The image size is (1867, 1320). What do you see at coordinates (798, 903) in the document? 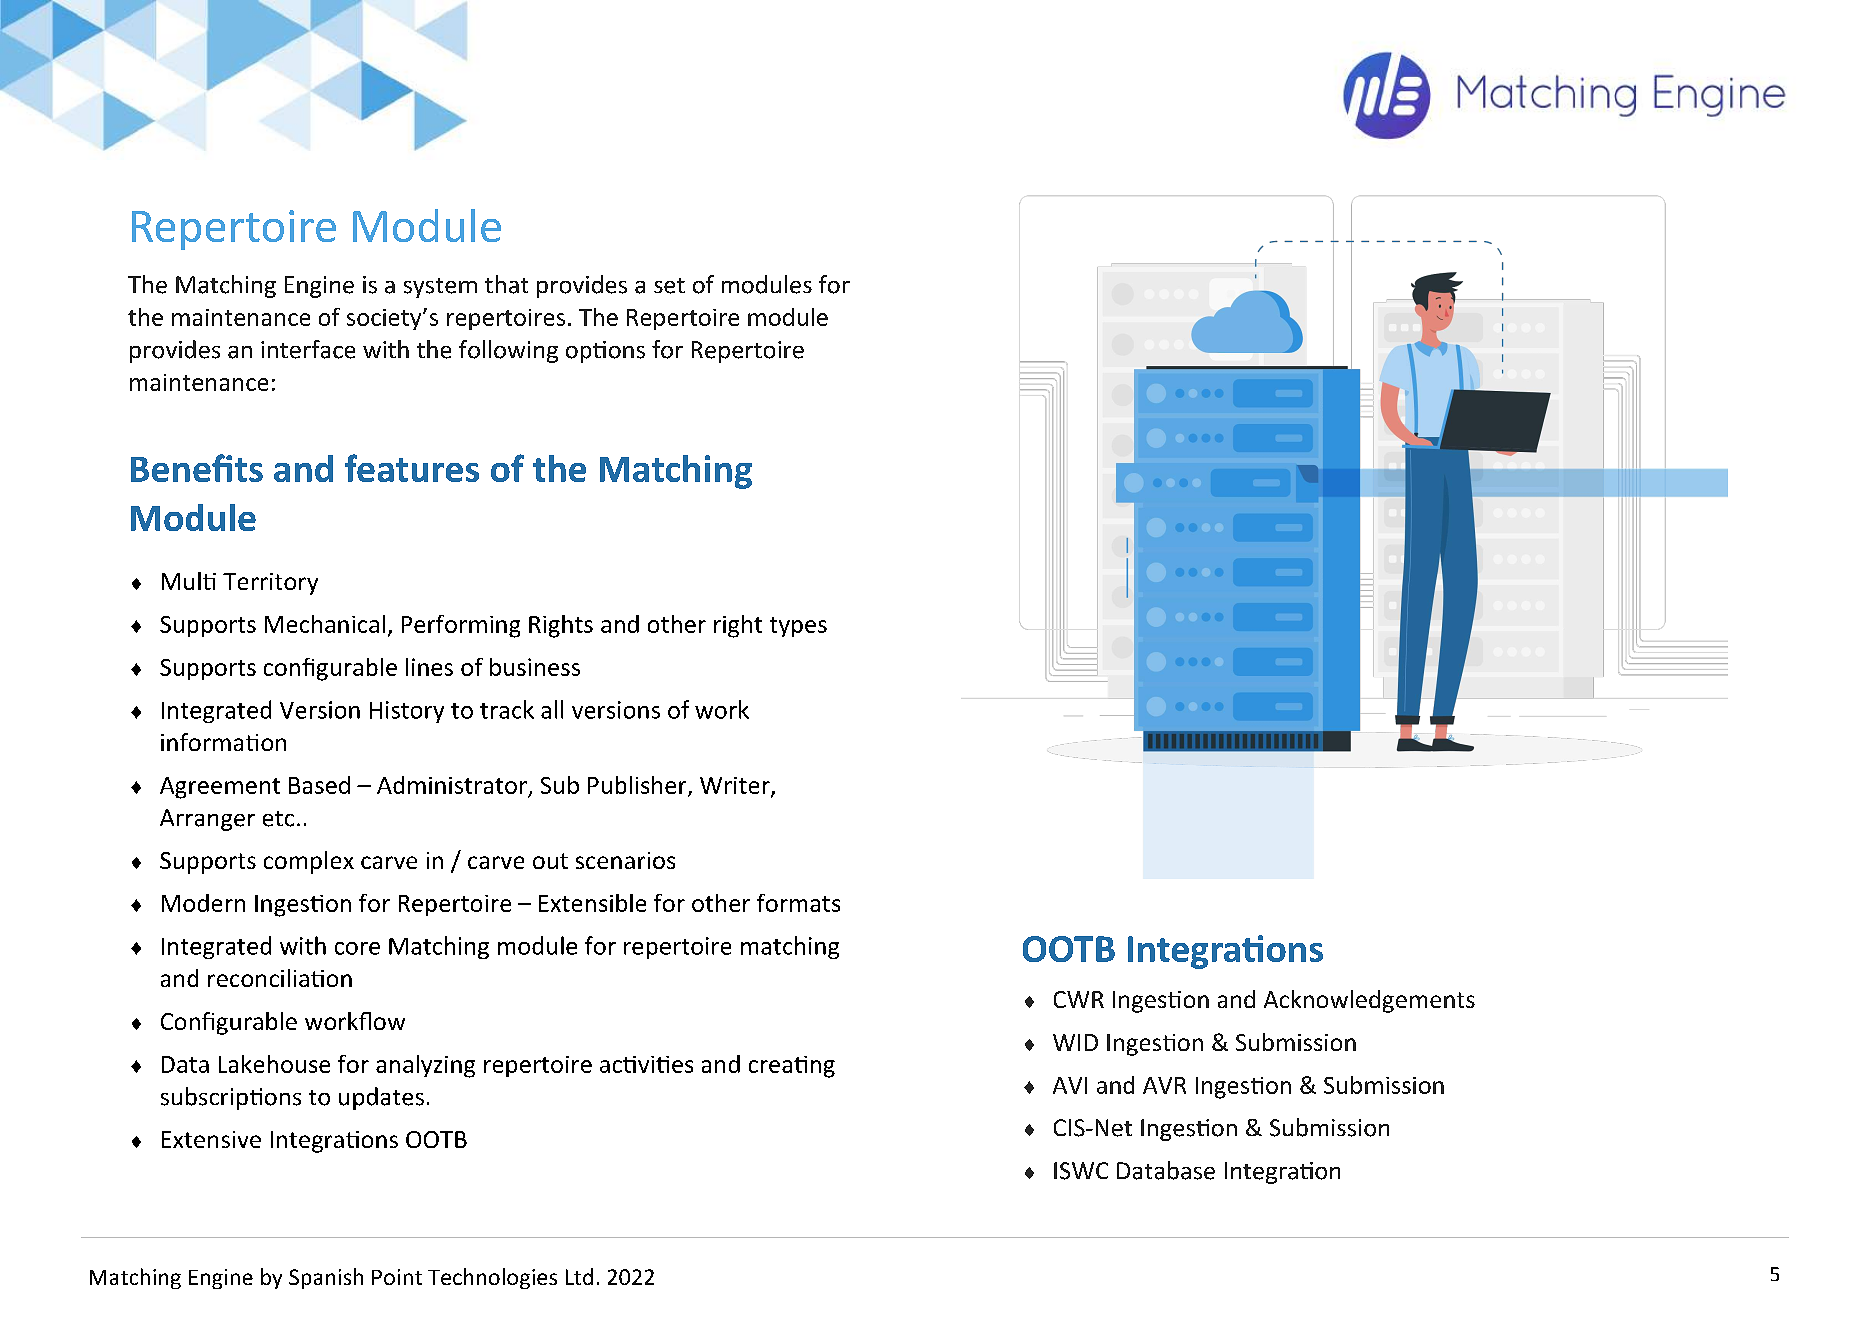
I see `formats` at bounding box center [798, 903].
